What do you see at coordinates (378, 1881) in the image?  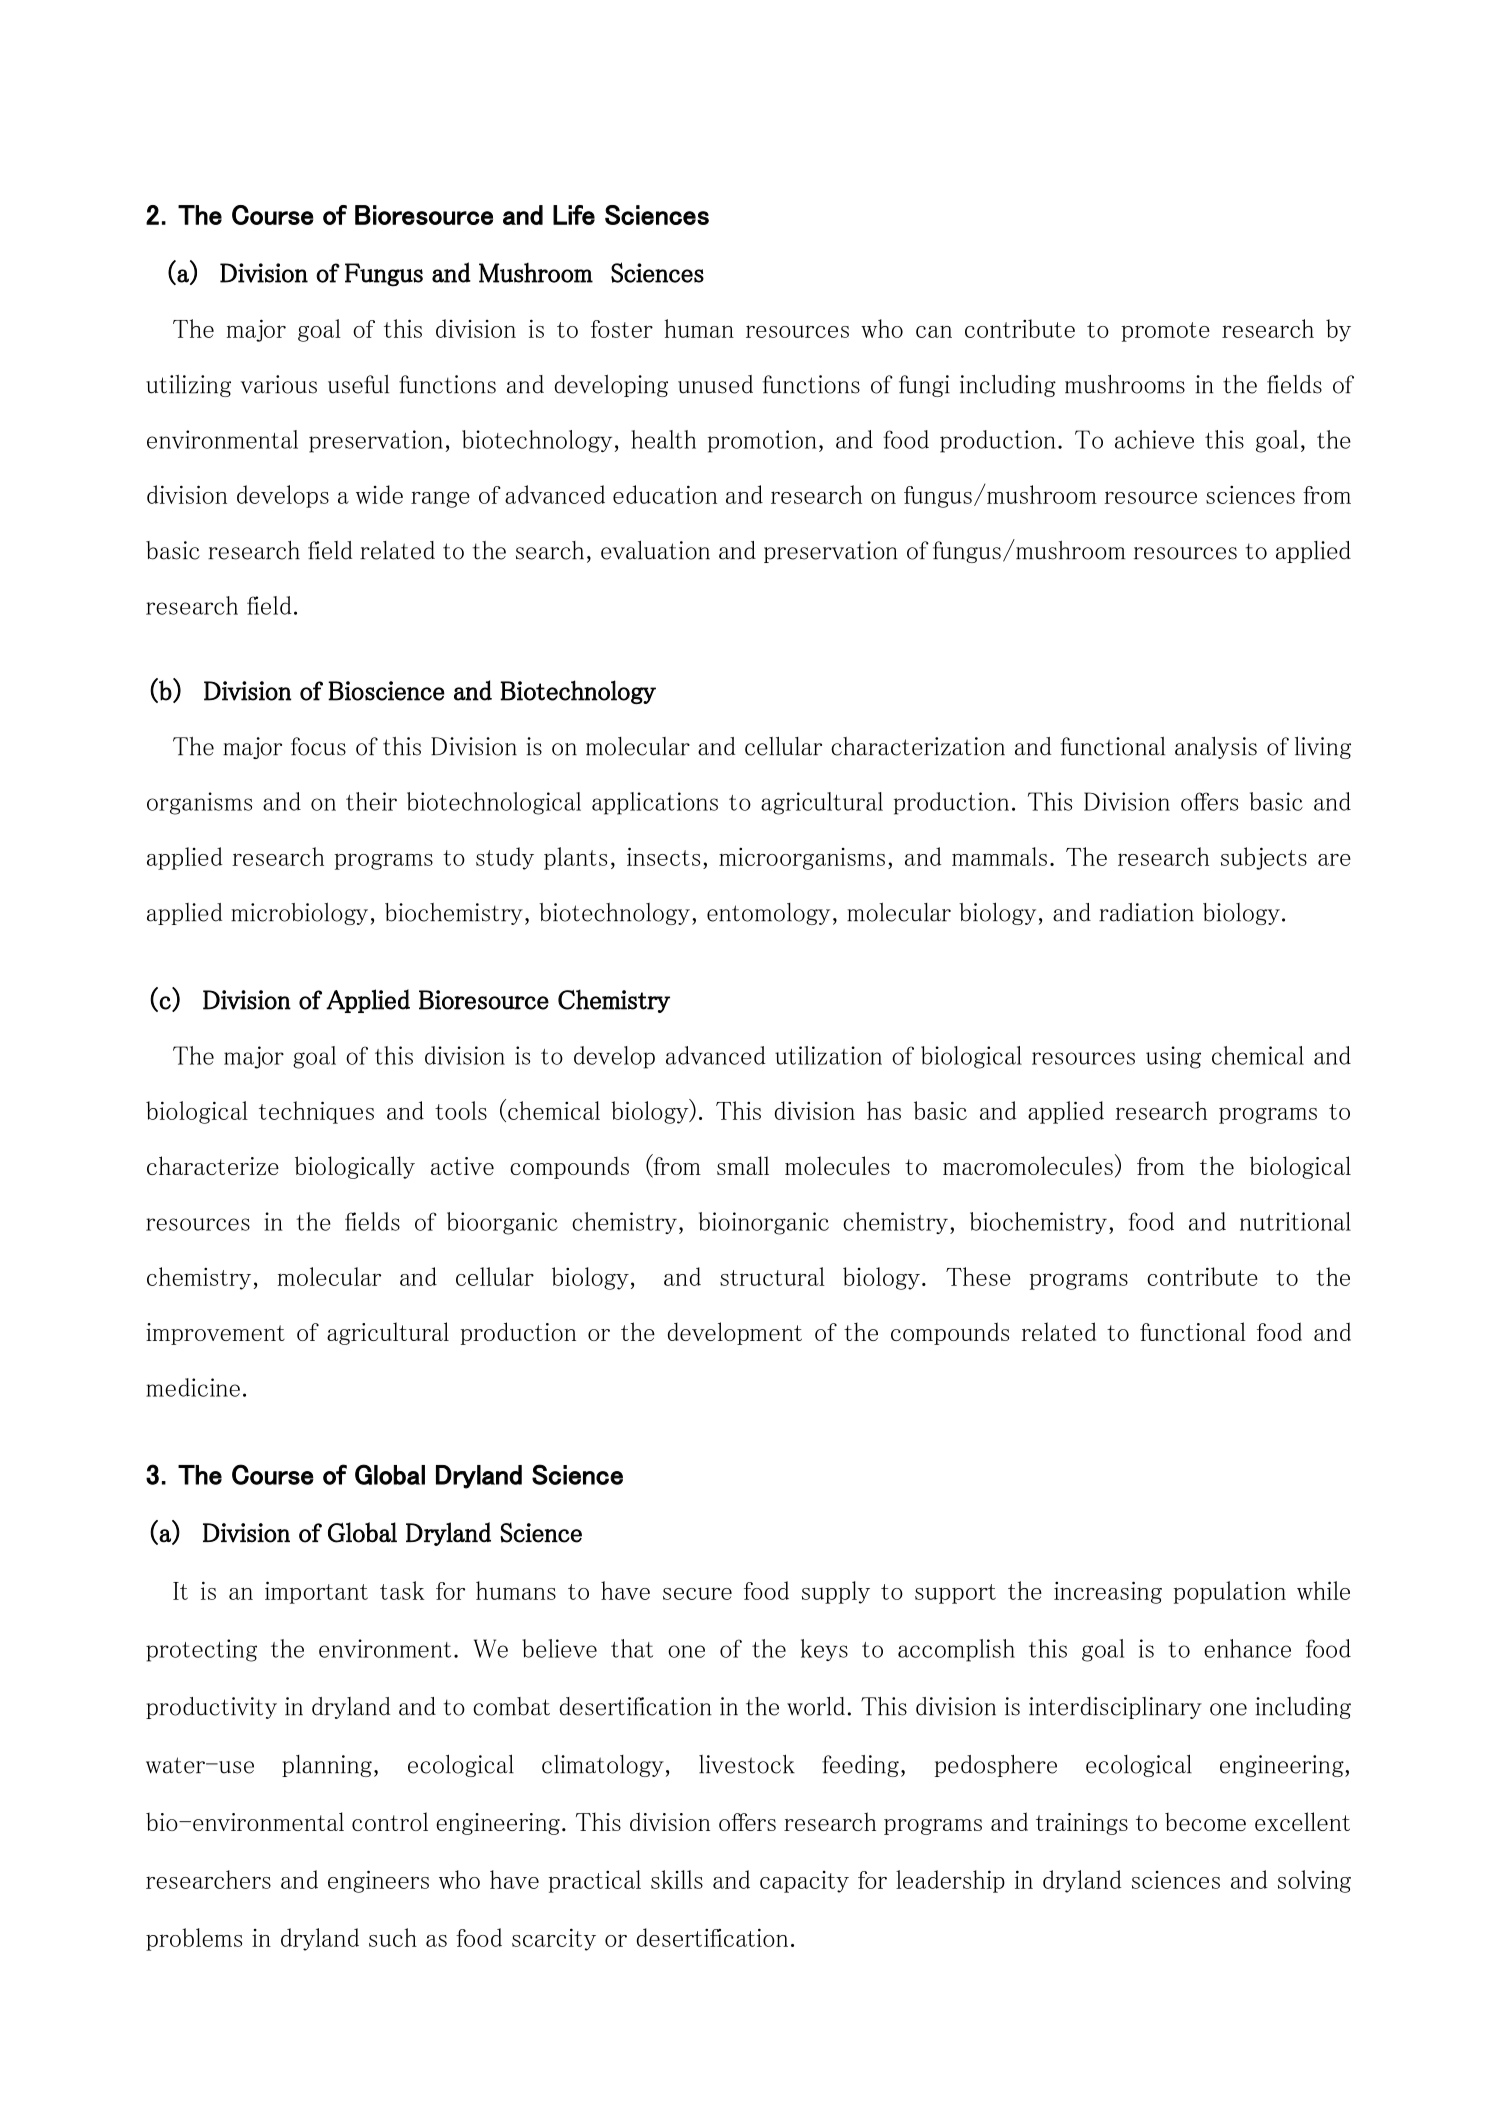 I see `engineers` at bounding box center [378, 1881].
